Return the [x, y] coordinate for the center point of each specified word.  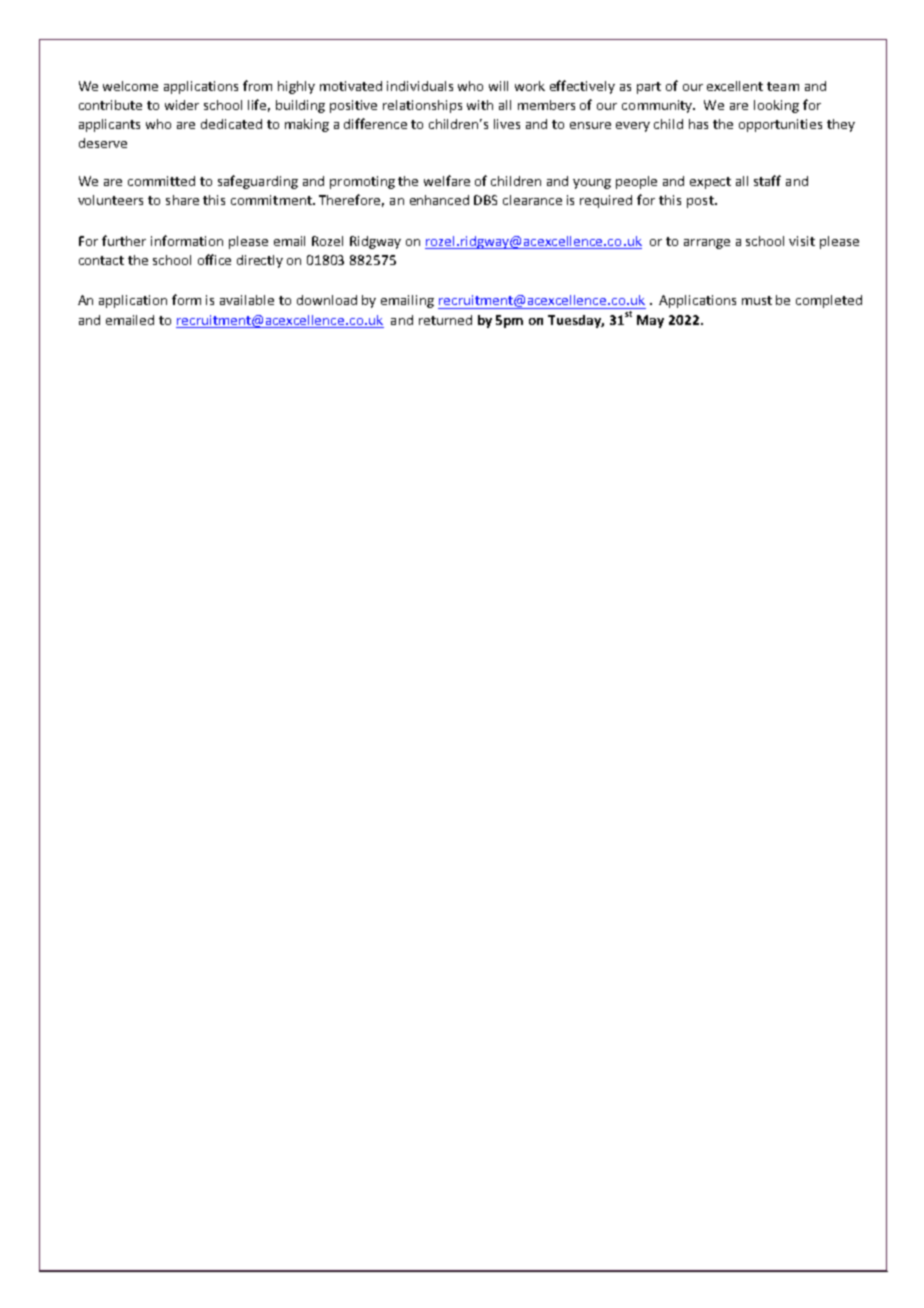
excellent [735, 86]
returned [445, 320]
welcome [130, 86]
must [757, 300]
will [498, 86]
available [247, 300]
